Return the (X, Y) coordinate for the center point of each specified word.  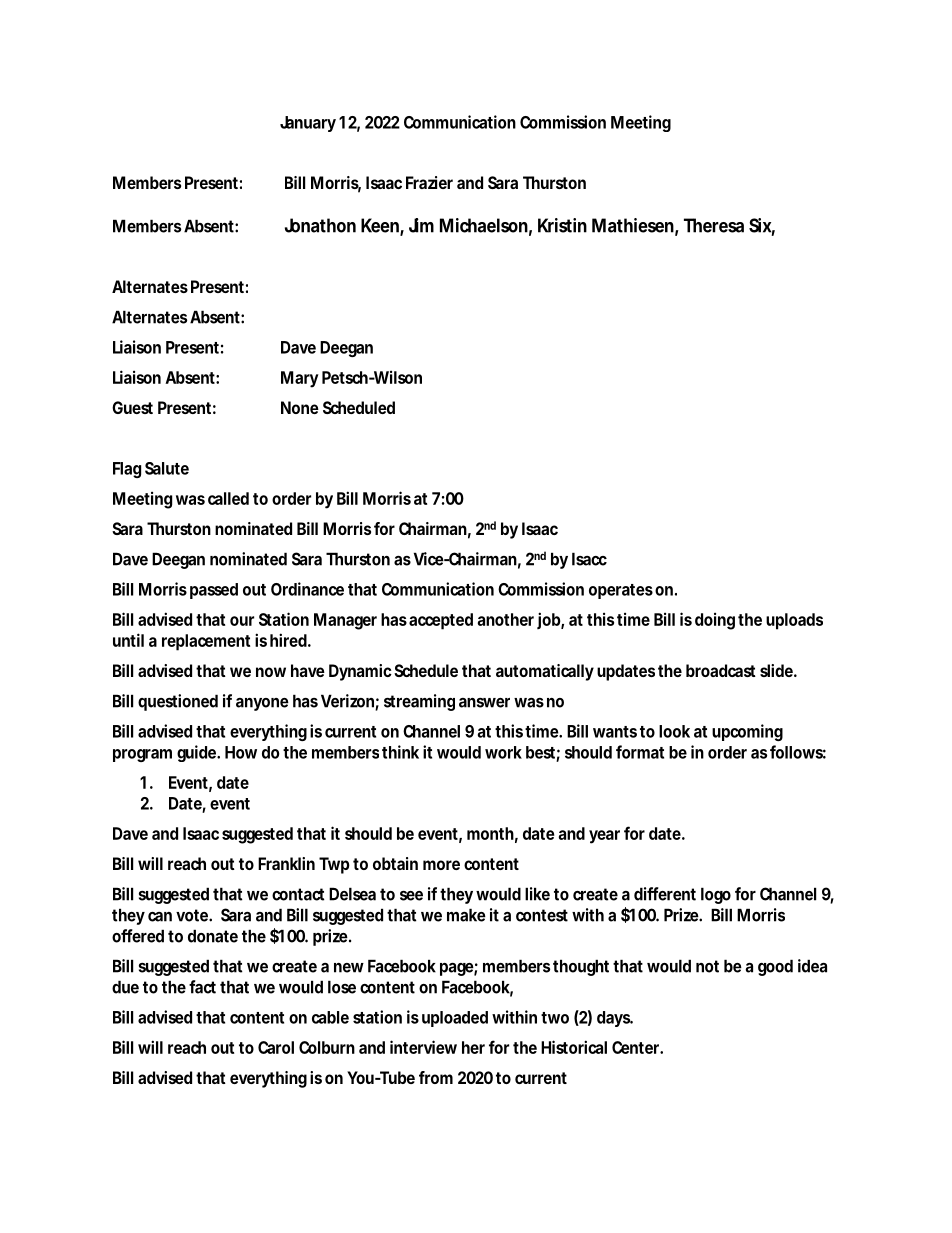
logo (716, 895)
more (441, 865)
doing (715, 621)
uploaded (455, 1019)
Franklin (286, 863)
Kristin (562, 225)
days (615, 1019)
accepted (441, 621)
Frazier (429, 182)
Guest (132, 407)
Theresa (714, 225)
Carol (276, 1047)
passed (214, 591)
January (308, 124)
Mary (300, 379)
